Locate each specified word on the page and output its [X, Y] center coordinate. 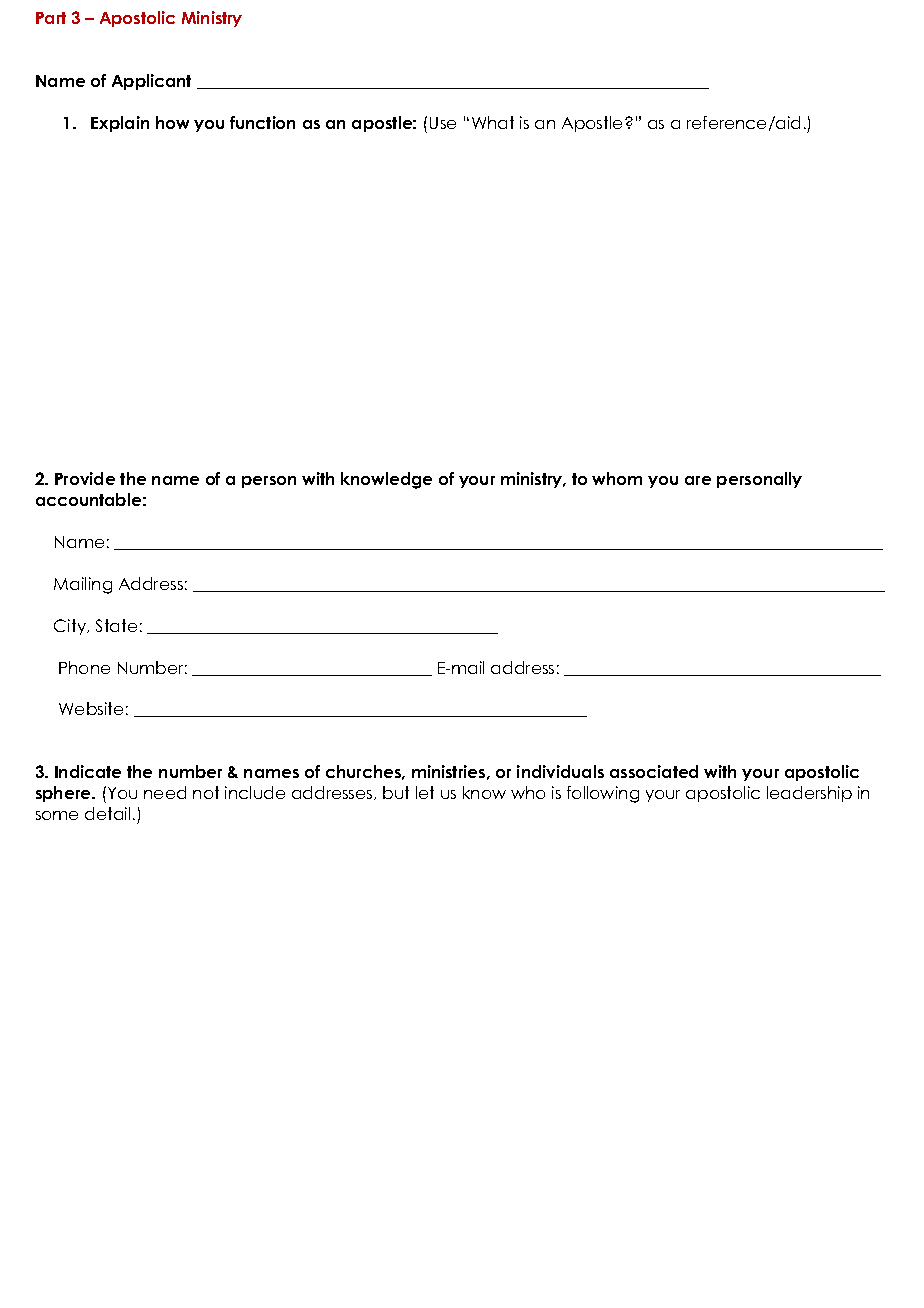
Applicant [151, 82]
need [165, 792]
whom [617, 478]
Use [443, 123]
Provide [85, 478]
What [493, 122]
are [698, 480]
